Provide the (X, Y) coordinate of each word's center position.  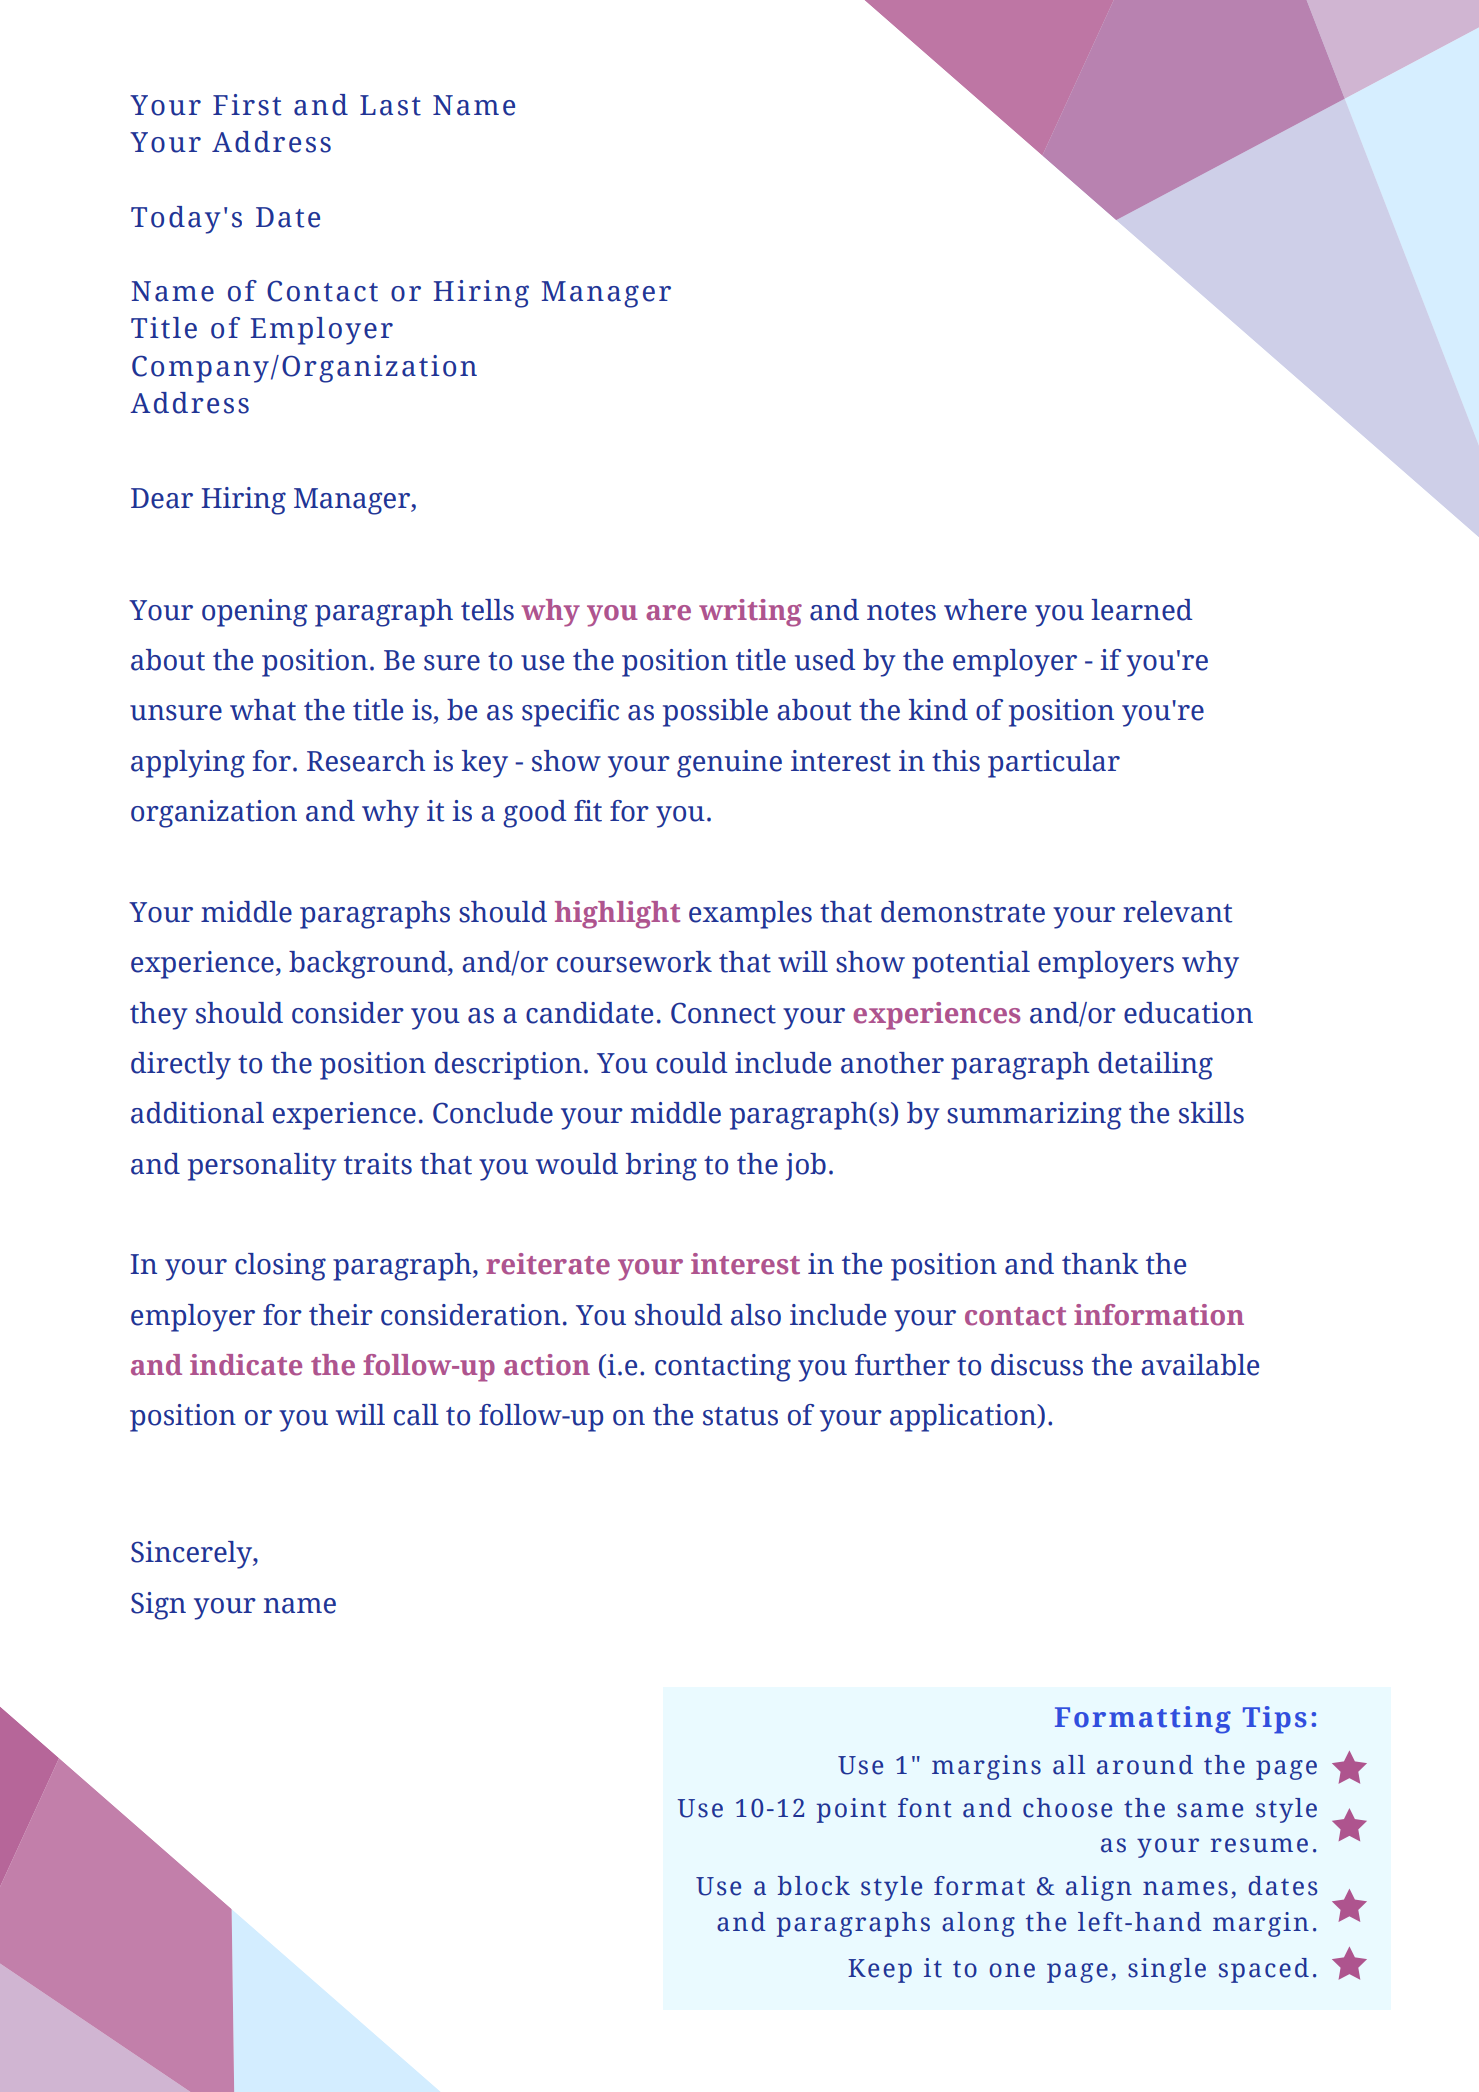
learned (1141, 610)
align (1099, 1888)
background (369, 965)
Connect (723, 1013)
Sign (158, 1606)
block (814, 1886)
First (247, 105)
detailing (1155, 1066)
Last (390, 105)
